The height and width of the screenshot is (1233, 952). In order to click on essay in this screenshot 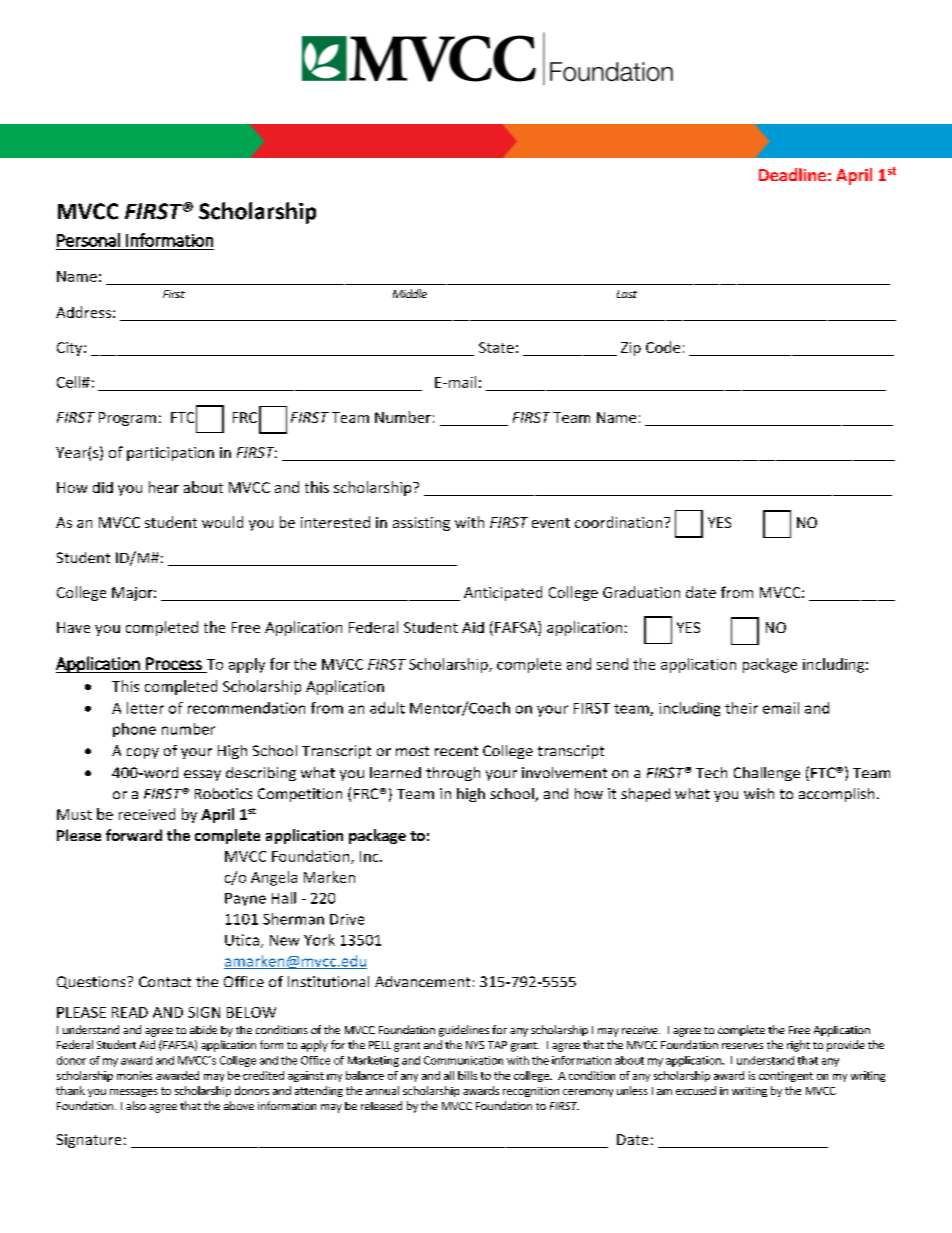, I will do `click(202, 775)`.
